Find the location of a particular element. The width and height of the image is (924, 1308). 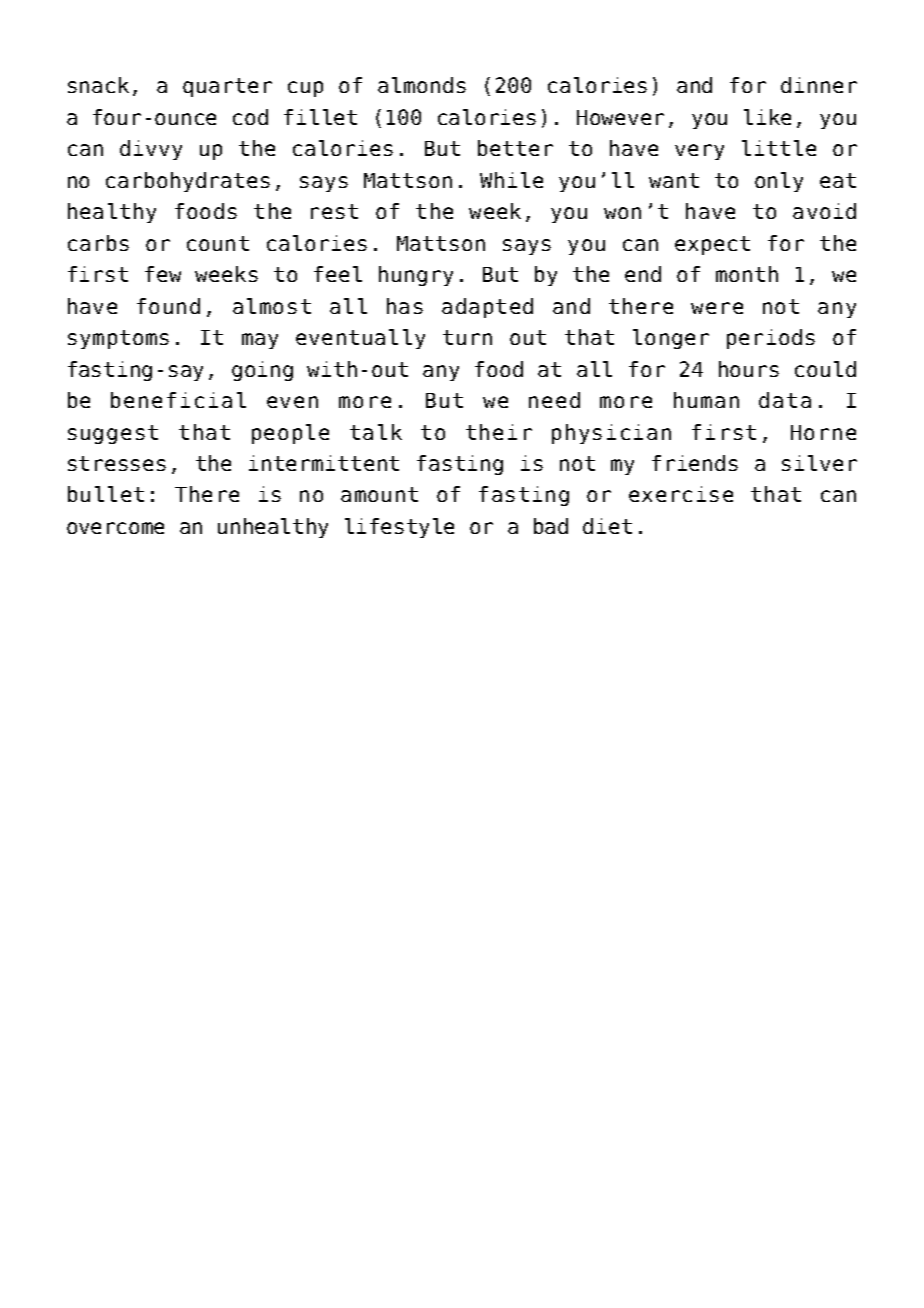

lifestyle is located at coordinates (399, 528).
